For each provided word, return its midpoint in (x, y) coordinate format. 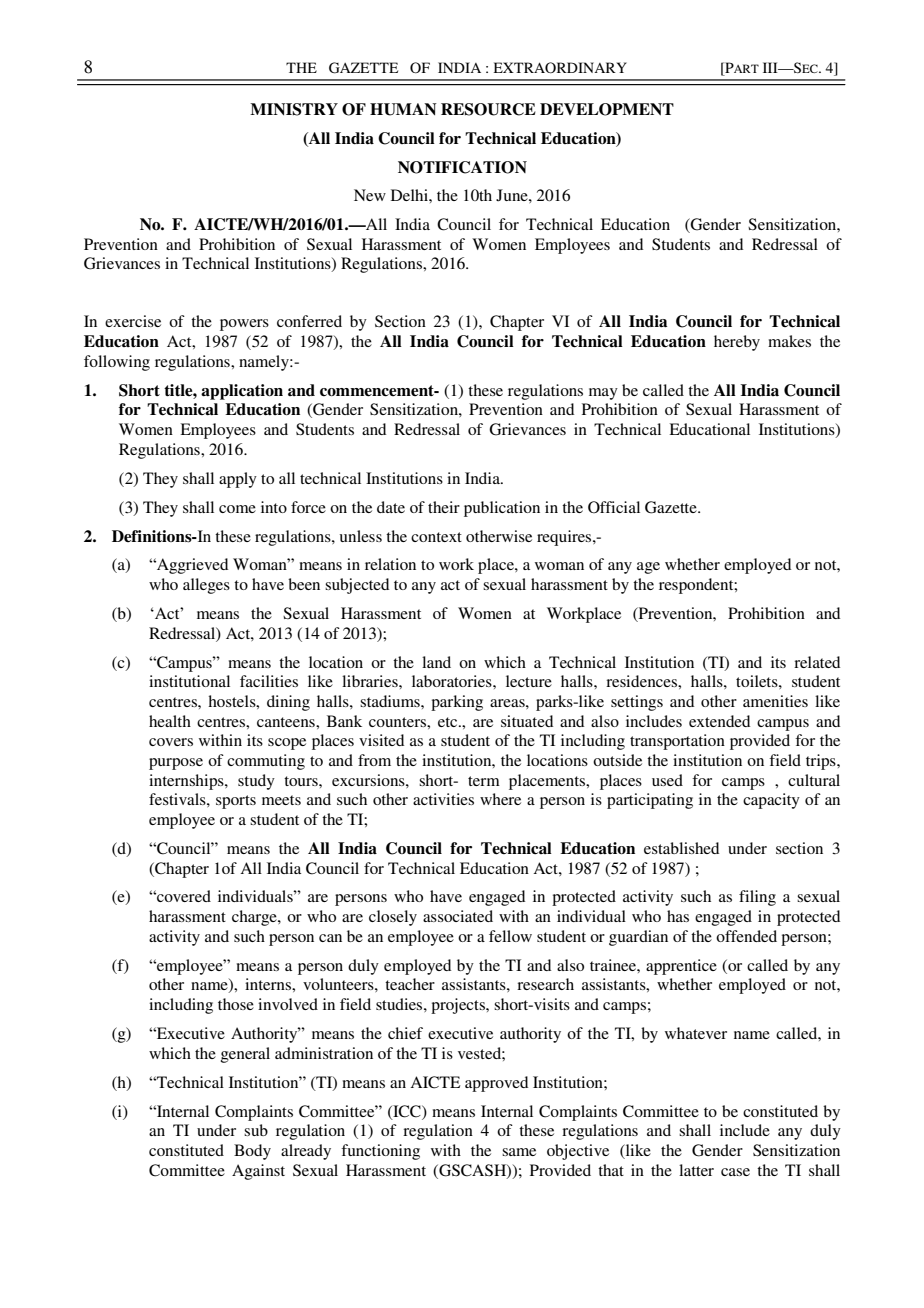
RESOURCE (488, 109)
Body (252, 1152)
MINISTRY (294, 109)
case (735, 1172)
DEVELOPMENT (607, 109)
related (817, 662)
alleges (206, 586)
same (519, 1152)
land (436, 662)
